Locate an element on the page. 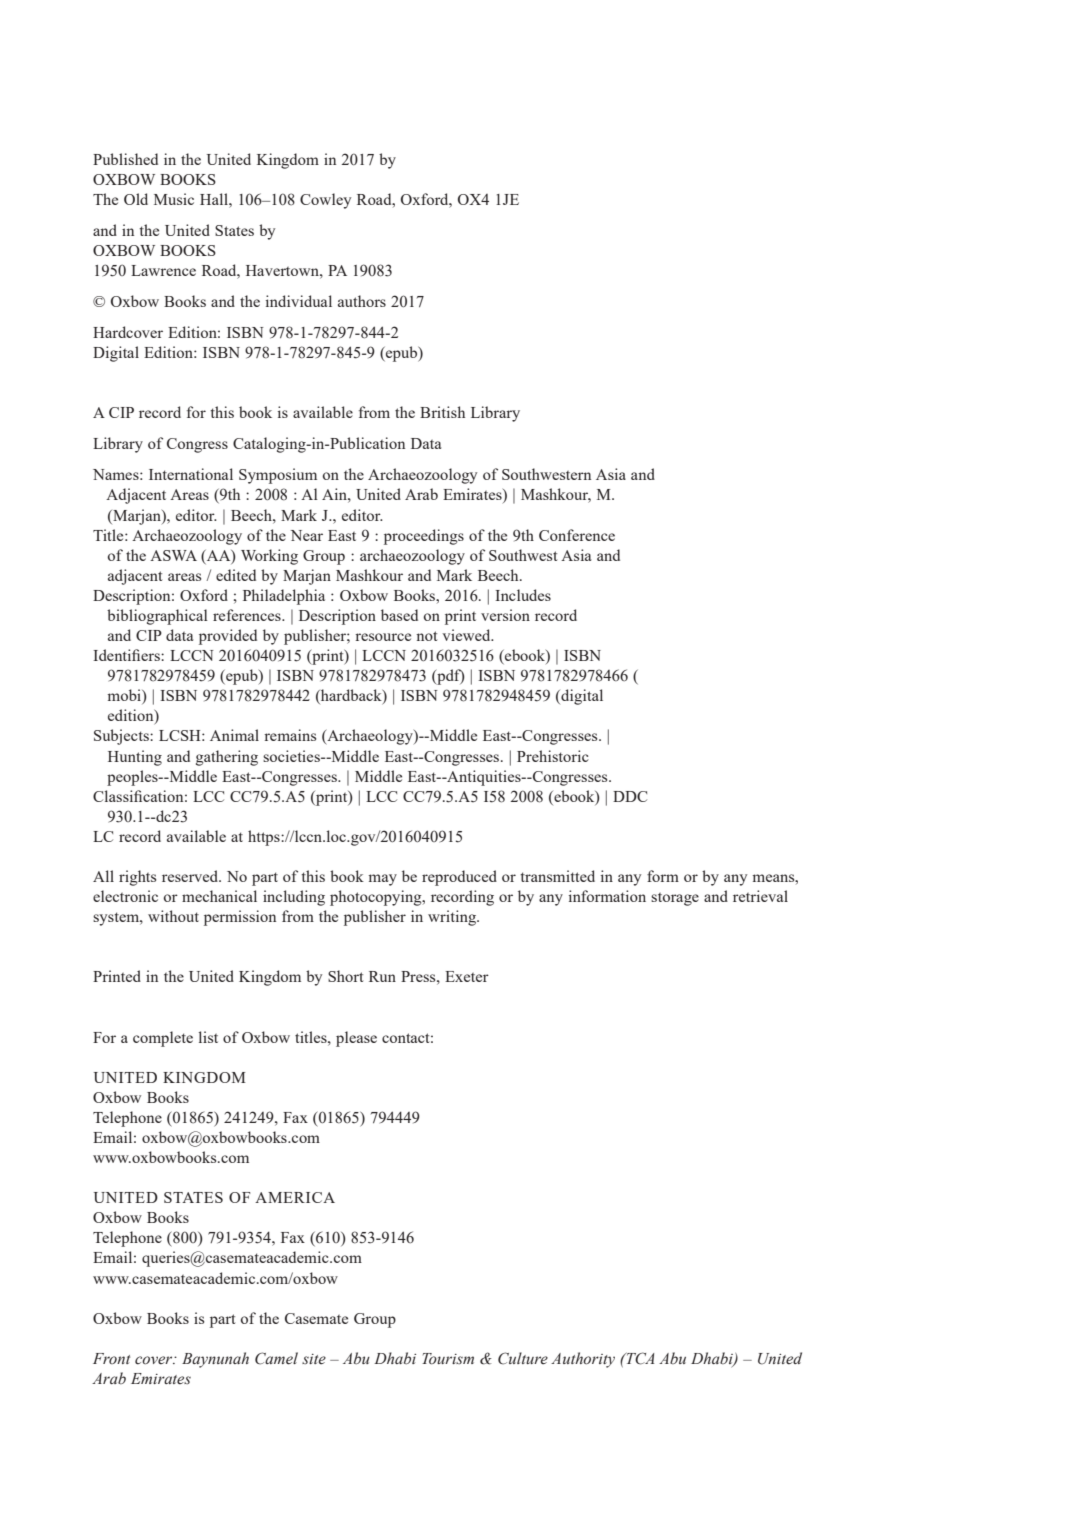 The width and height of the image is (1087, 1537). British is located at coordinates (442, 412).
